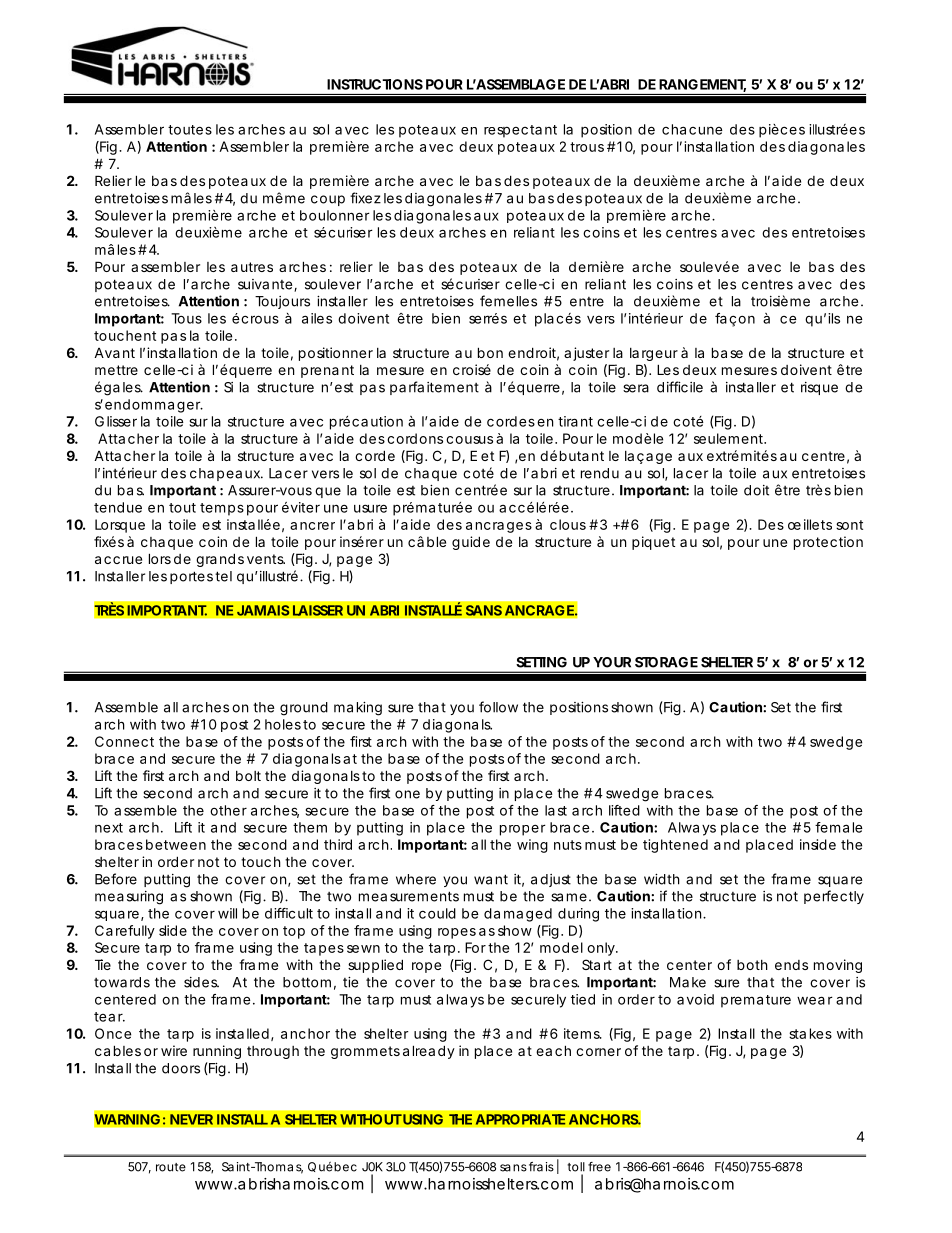  I want to click on coup, so click(328, 200).
